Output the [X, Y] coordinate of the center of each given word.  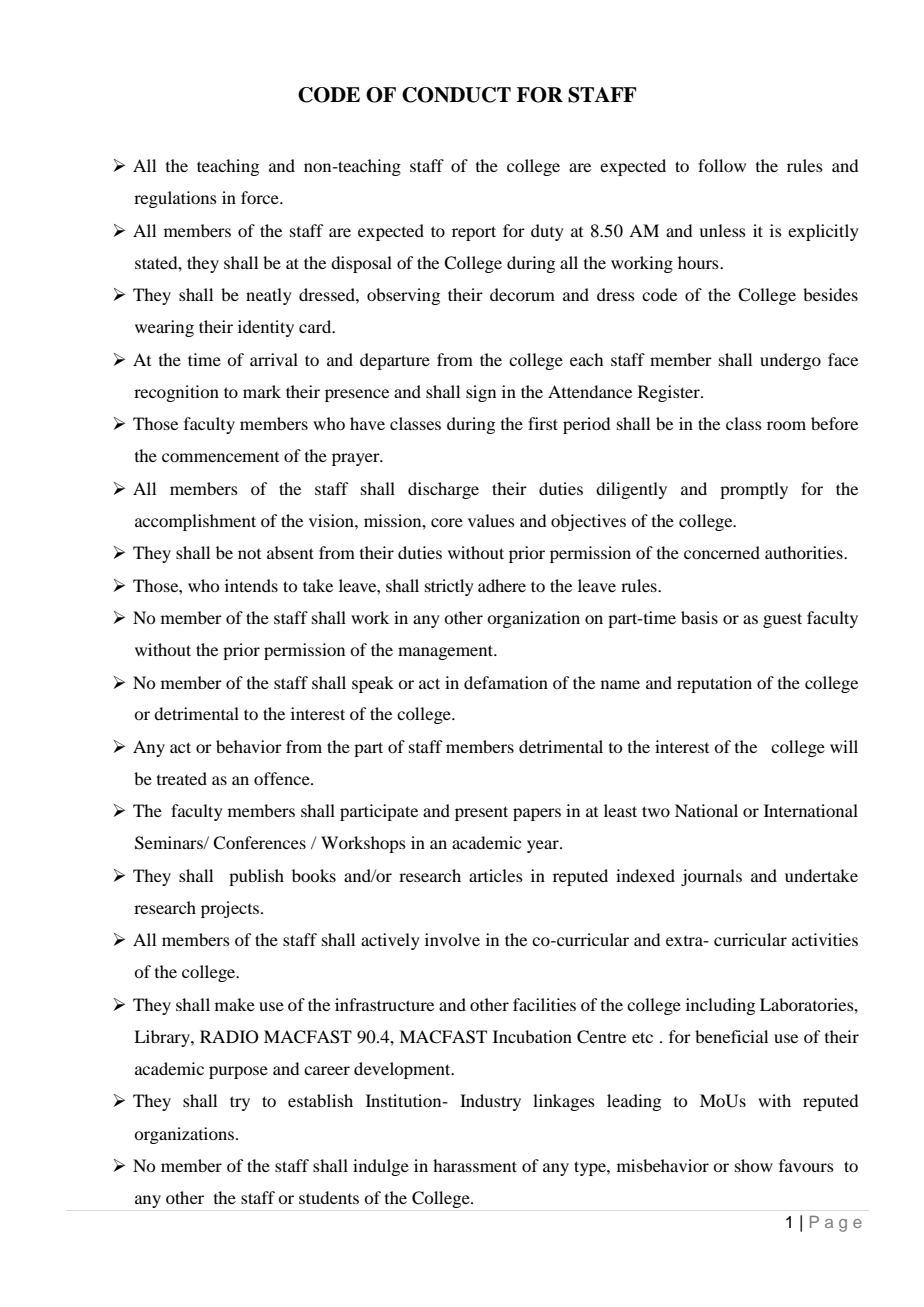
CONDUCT [456, 95]
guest [782, 620]
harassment [475, 1165]
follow [722, 165]
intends [251, 585]
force [261, 197]
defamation [506, 682]
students [329, 1197]
